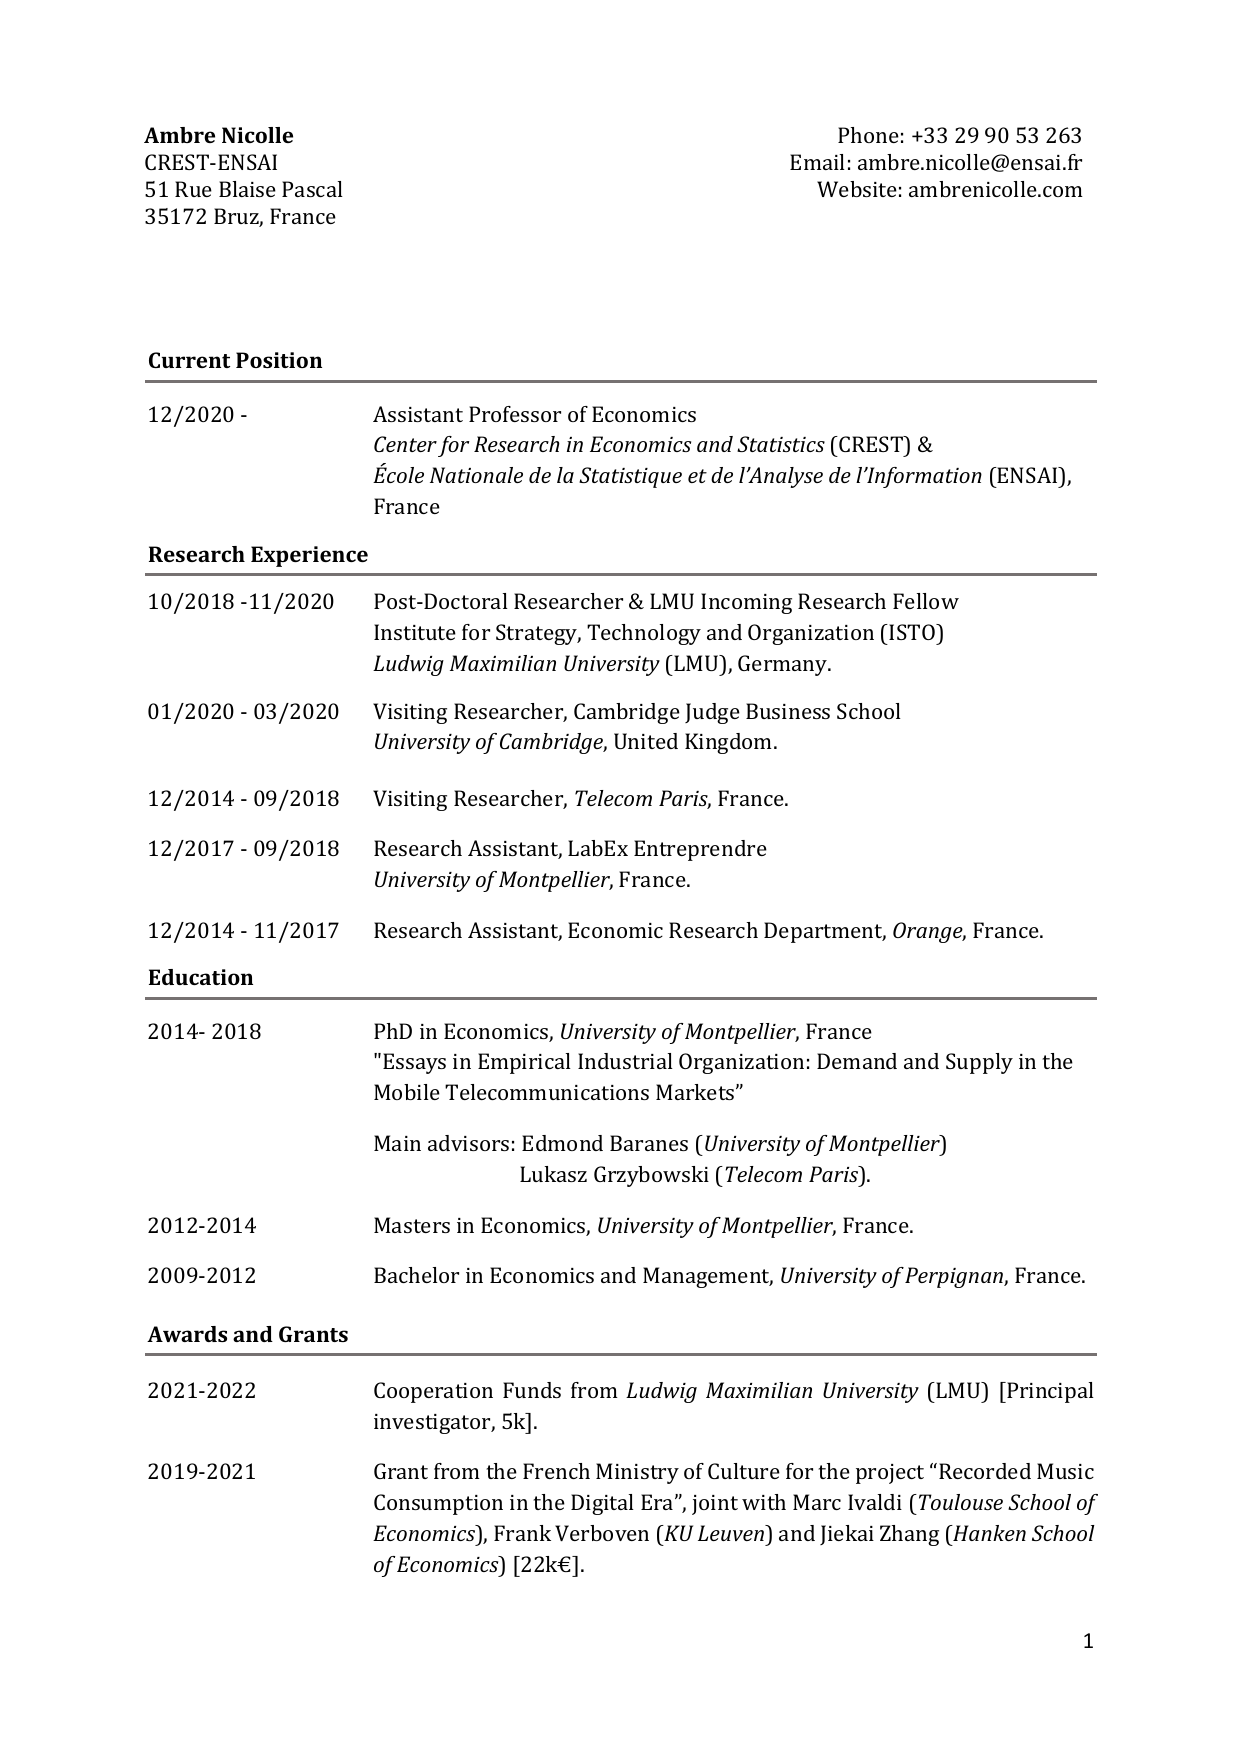 The image size is (1242, 1756). I want to click on Website, so click(857, 189).
